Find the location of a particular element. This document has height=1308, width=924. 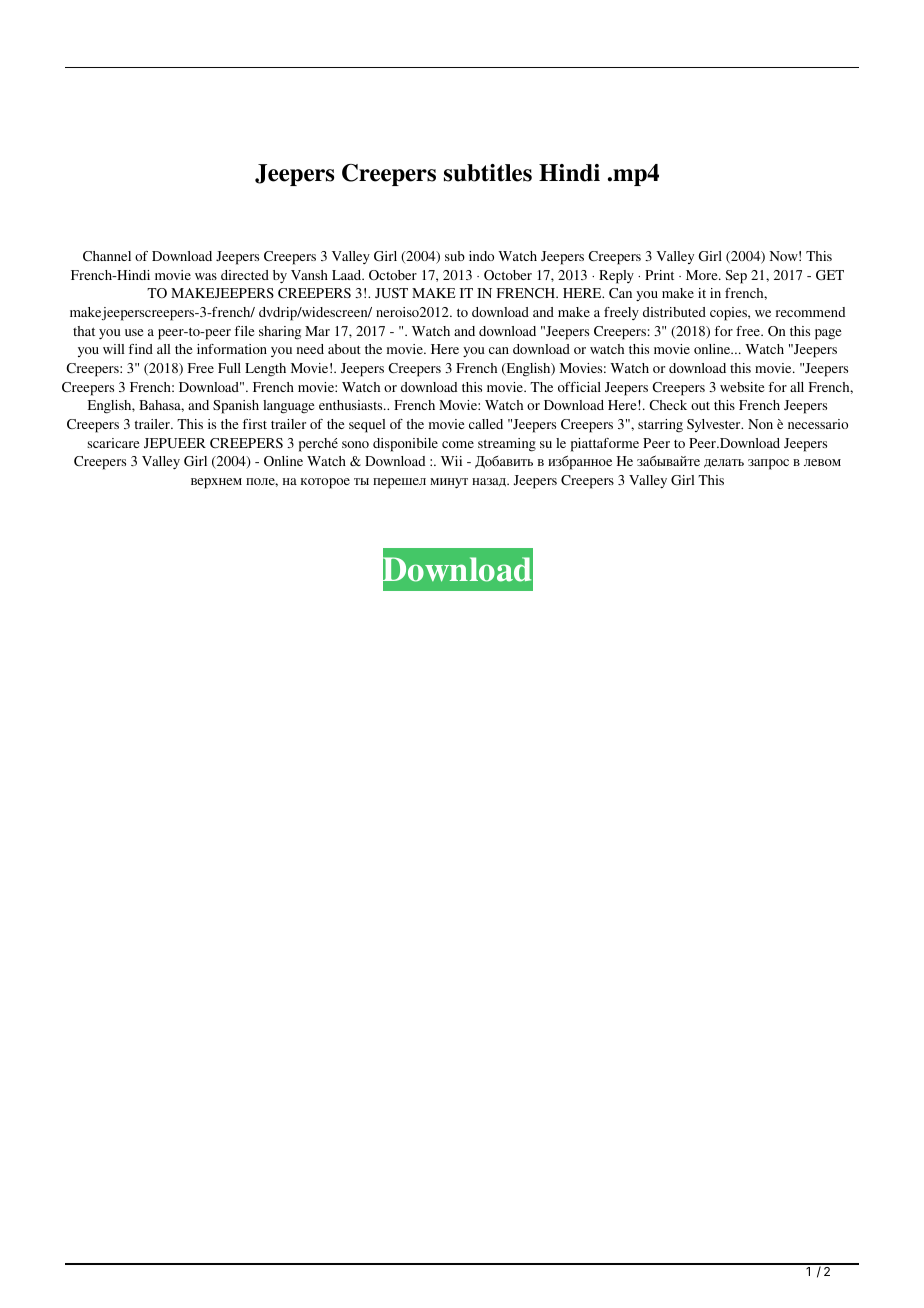

website is located at coordinates (742, 387).
